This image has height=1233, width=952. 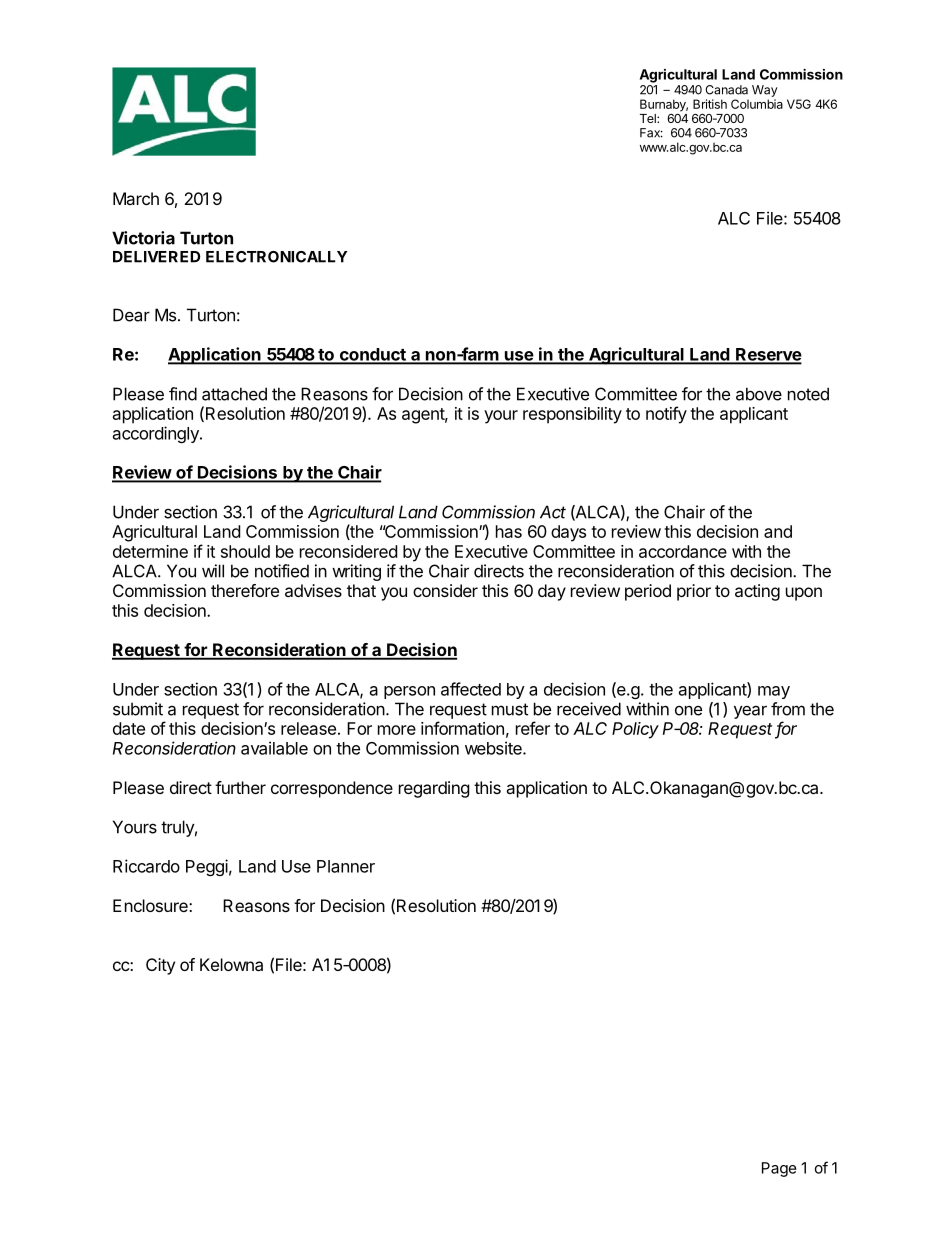 What do you see at coordinates (757, 592) in the image?
I see `acting` at bounding box center [757, 592].
